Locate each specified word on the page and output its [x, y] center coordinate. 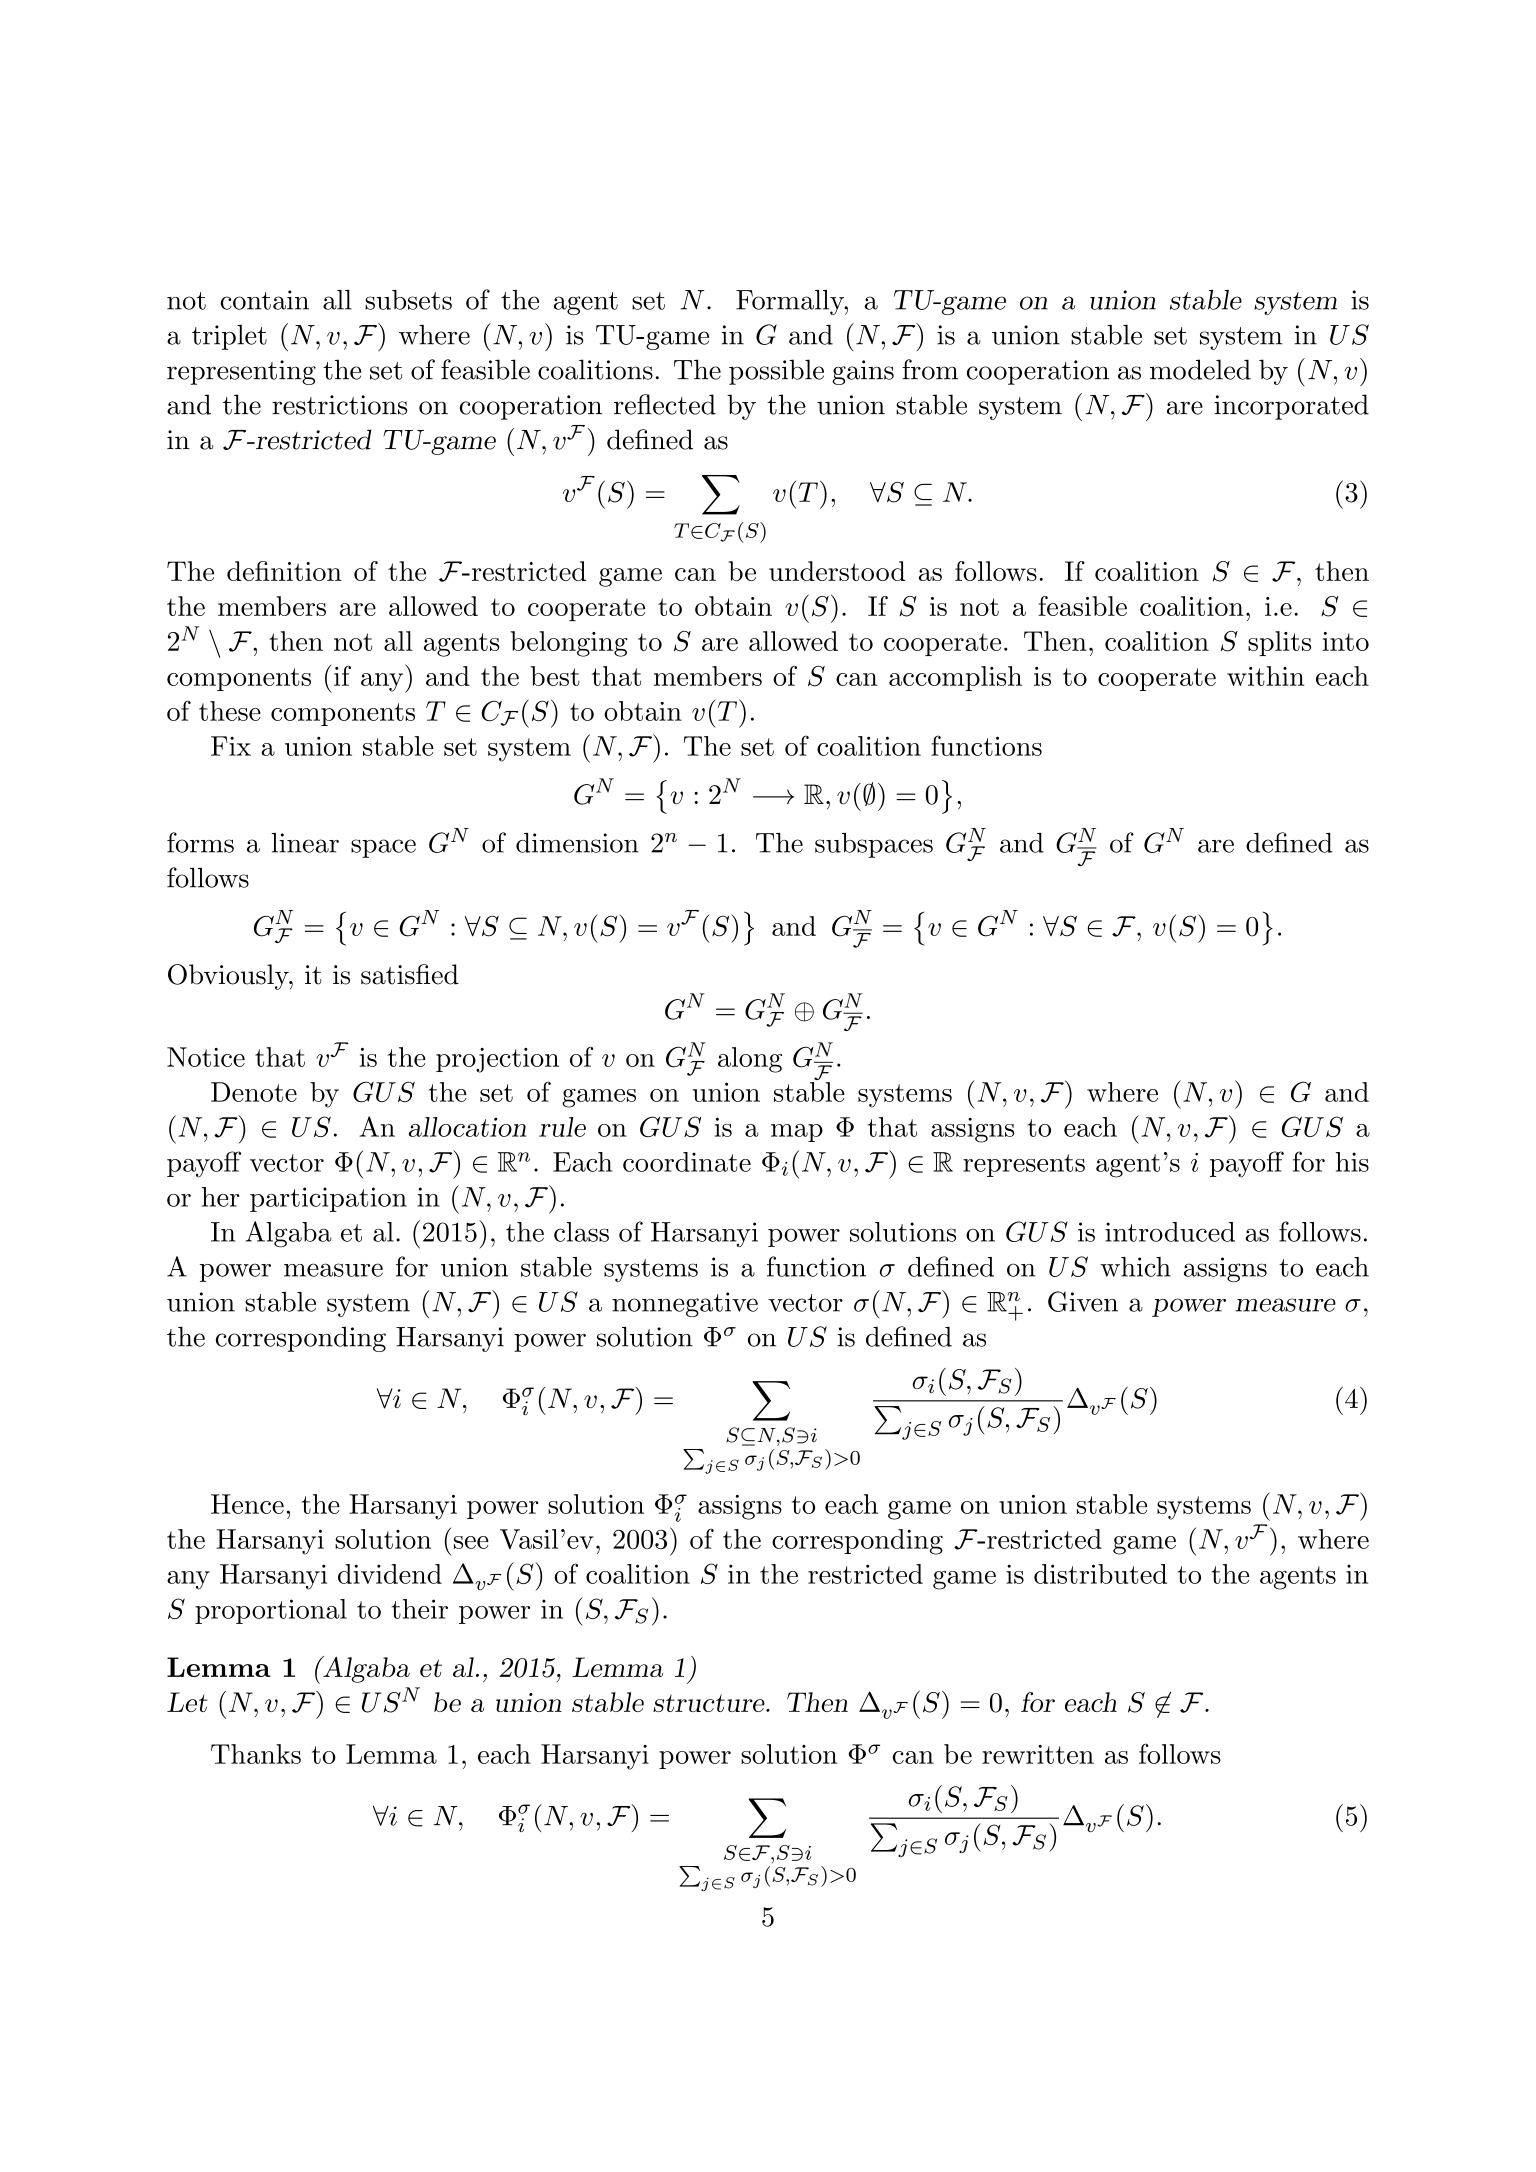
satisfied [410, 974]
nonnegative [685, 1304]
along [750, 1060]
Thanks [256, 1754]
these [230, 711]
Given [1083, 1301]
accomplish [955, 678]
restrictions [339, 405]
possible [776, 372]
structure [710, 1703]
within [1265, 676]
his [1352, 1162]
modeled [1200, 369]
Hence [247, 1504]
